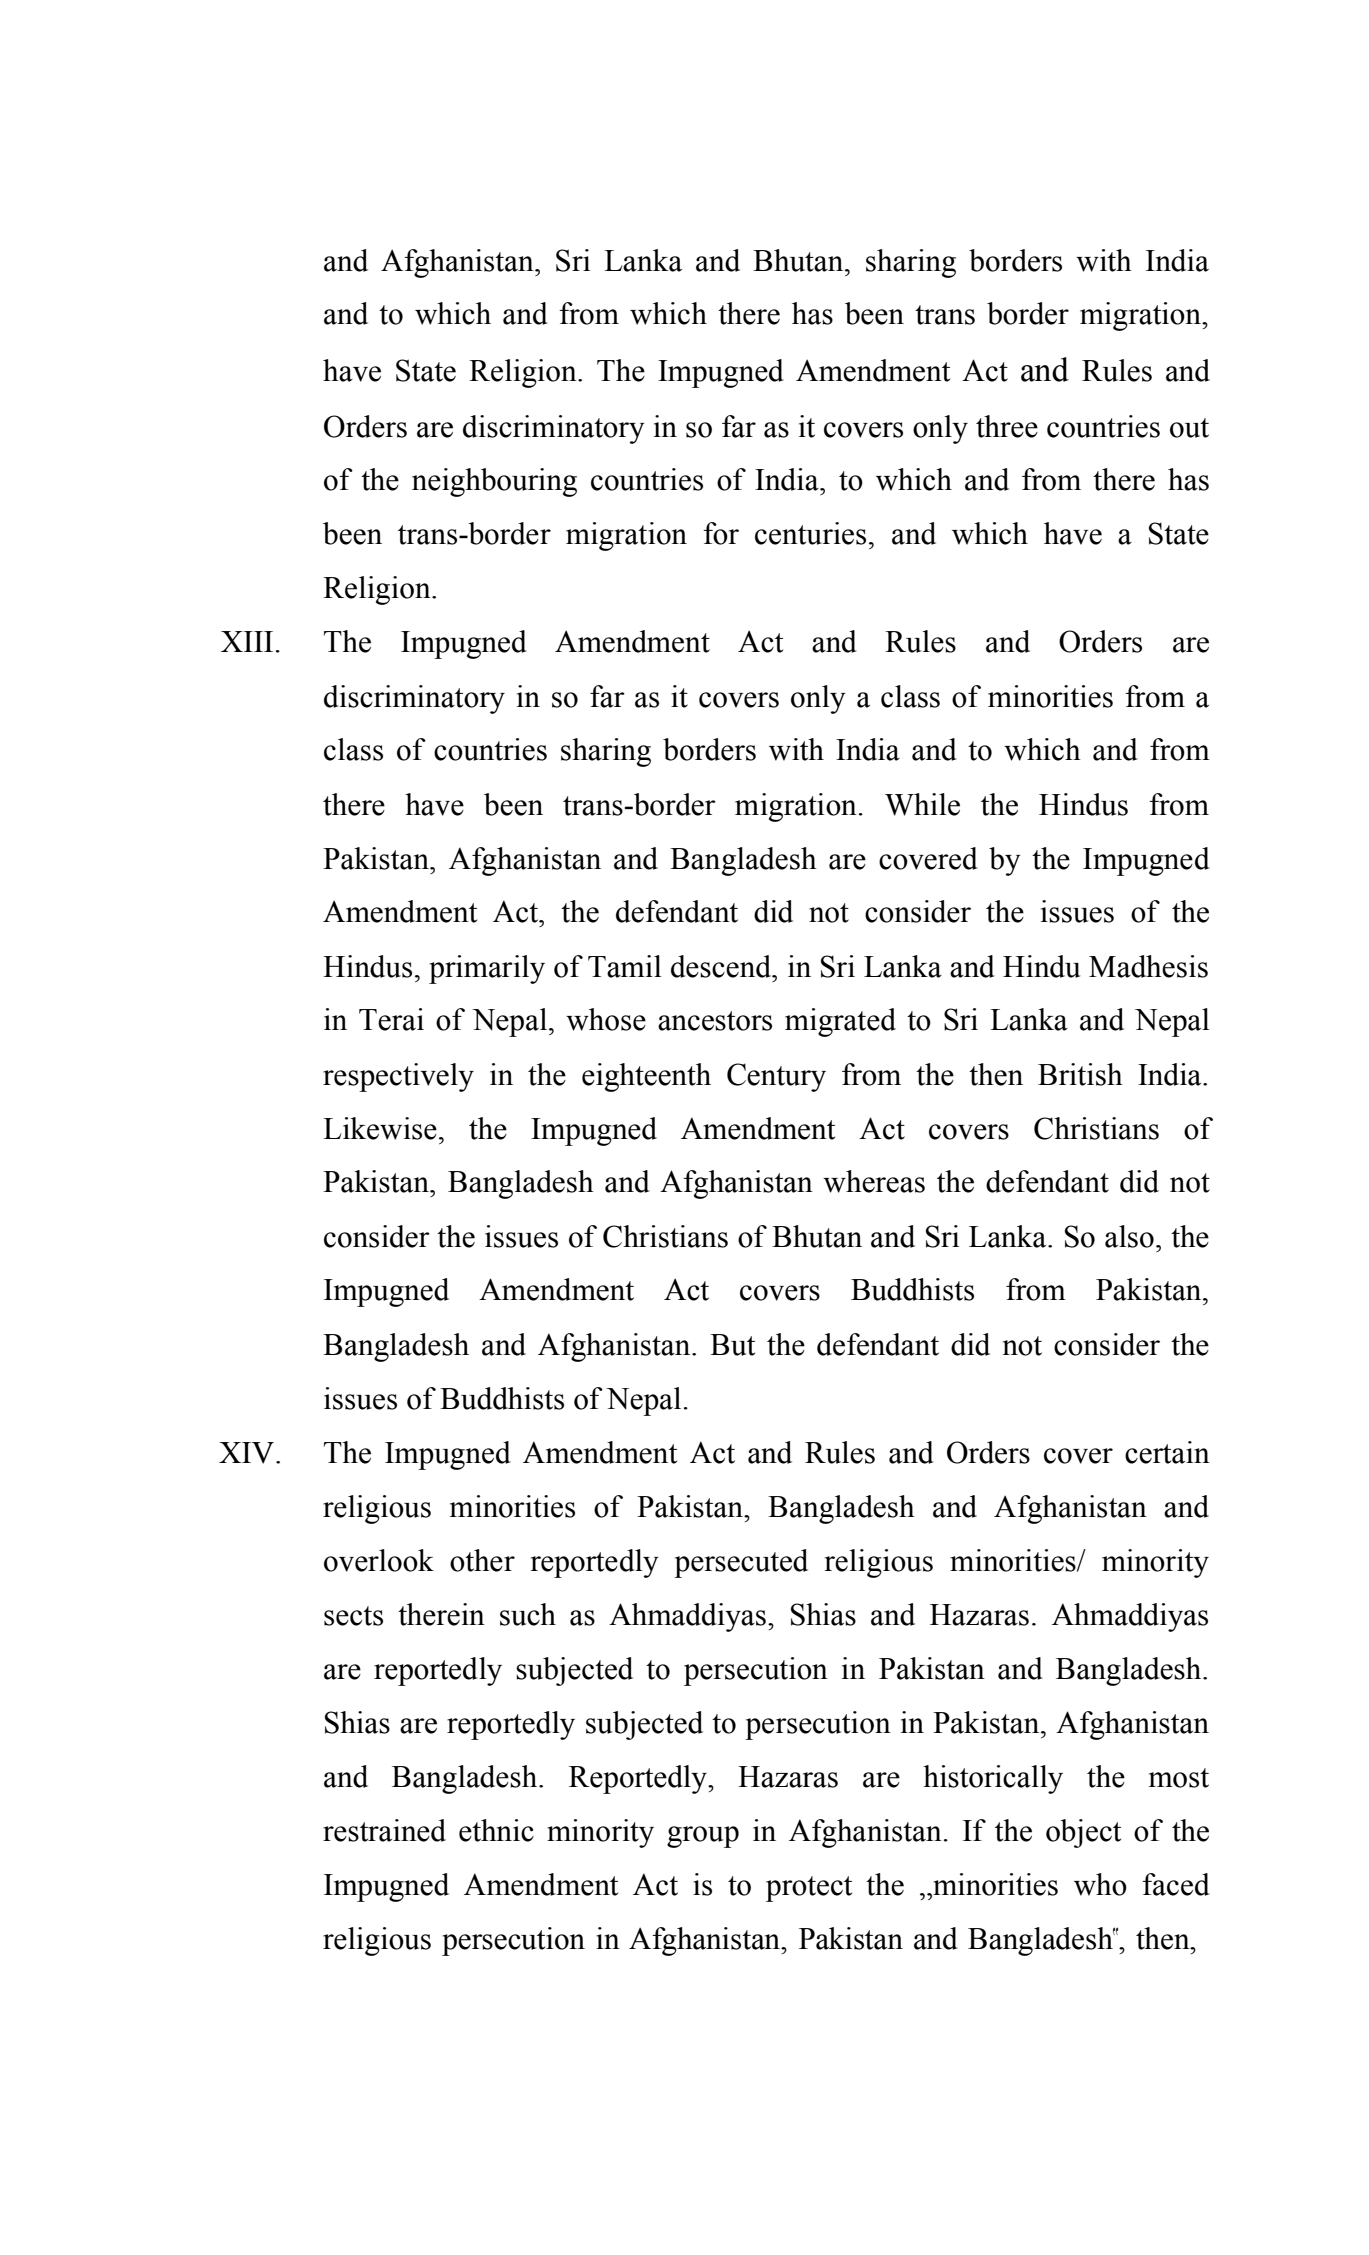 This screenshot has height=2255, width=1369. What do you see at coordinates (1167, 1452) in the screenshot?
I see `certain` at bounding box center [1167, 1452].
